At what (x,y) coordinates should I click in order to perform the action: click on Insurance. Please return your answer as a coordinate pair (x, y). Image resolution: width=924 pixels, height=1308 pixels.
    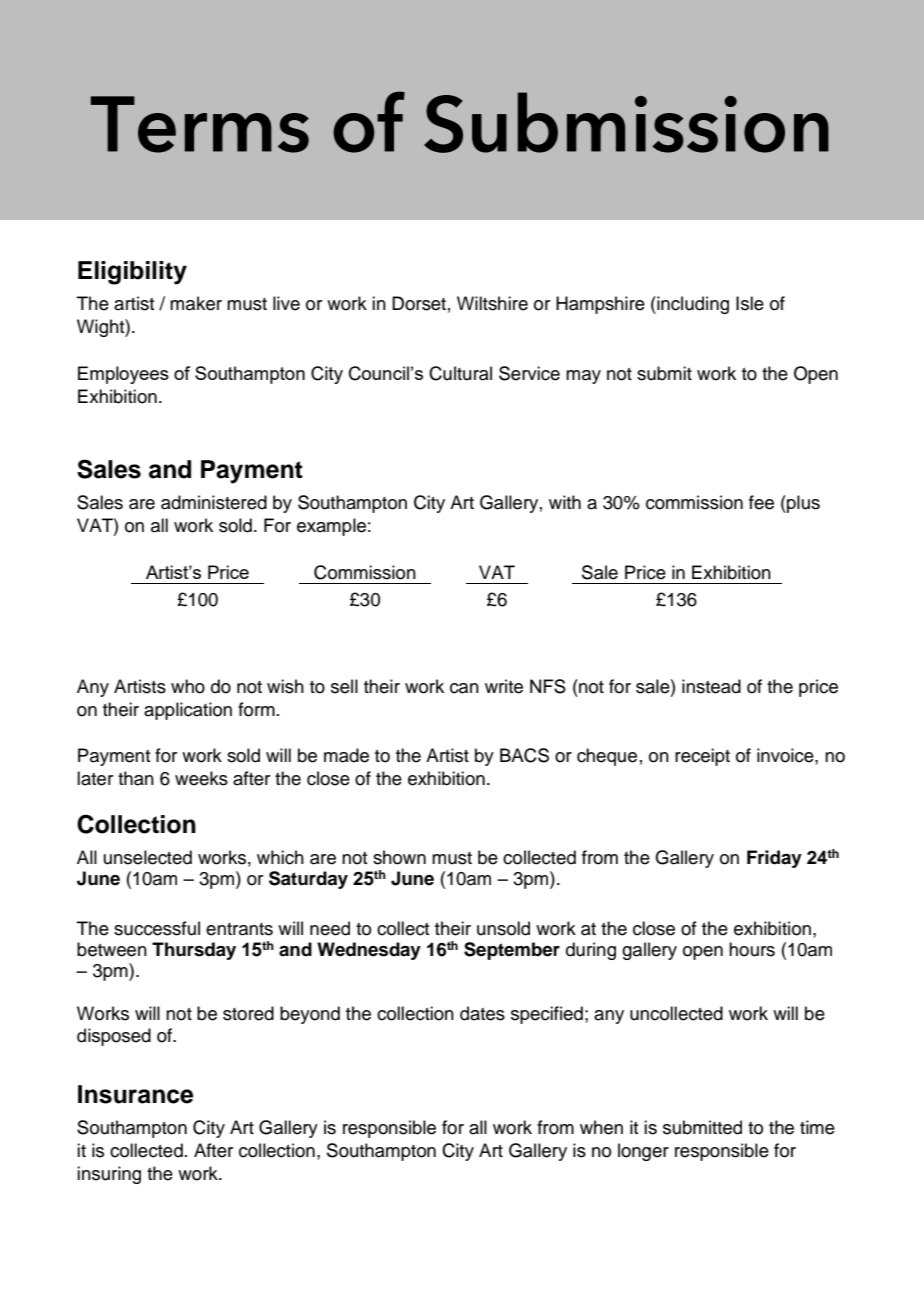
    Looking at the image, I should click on (135, 1094).
